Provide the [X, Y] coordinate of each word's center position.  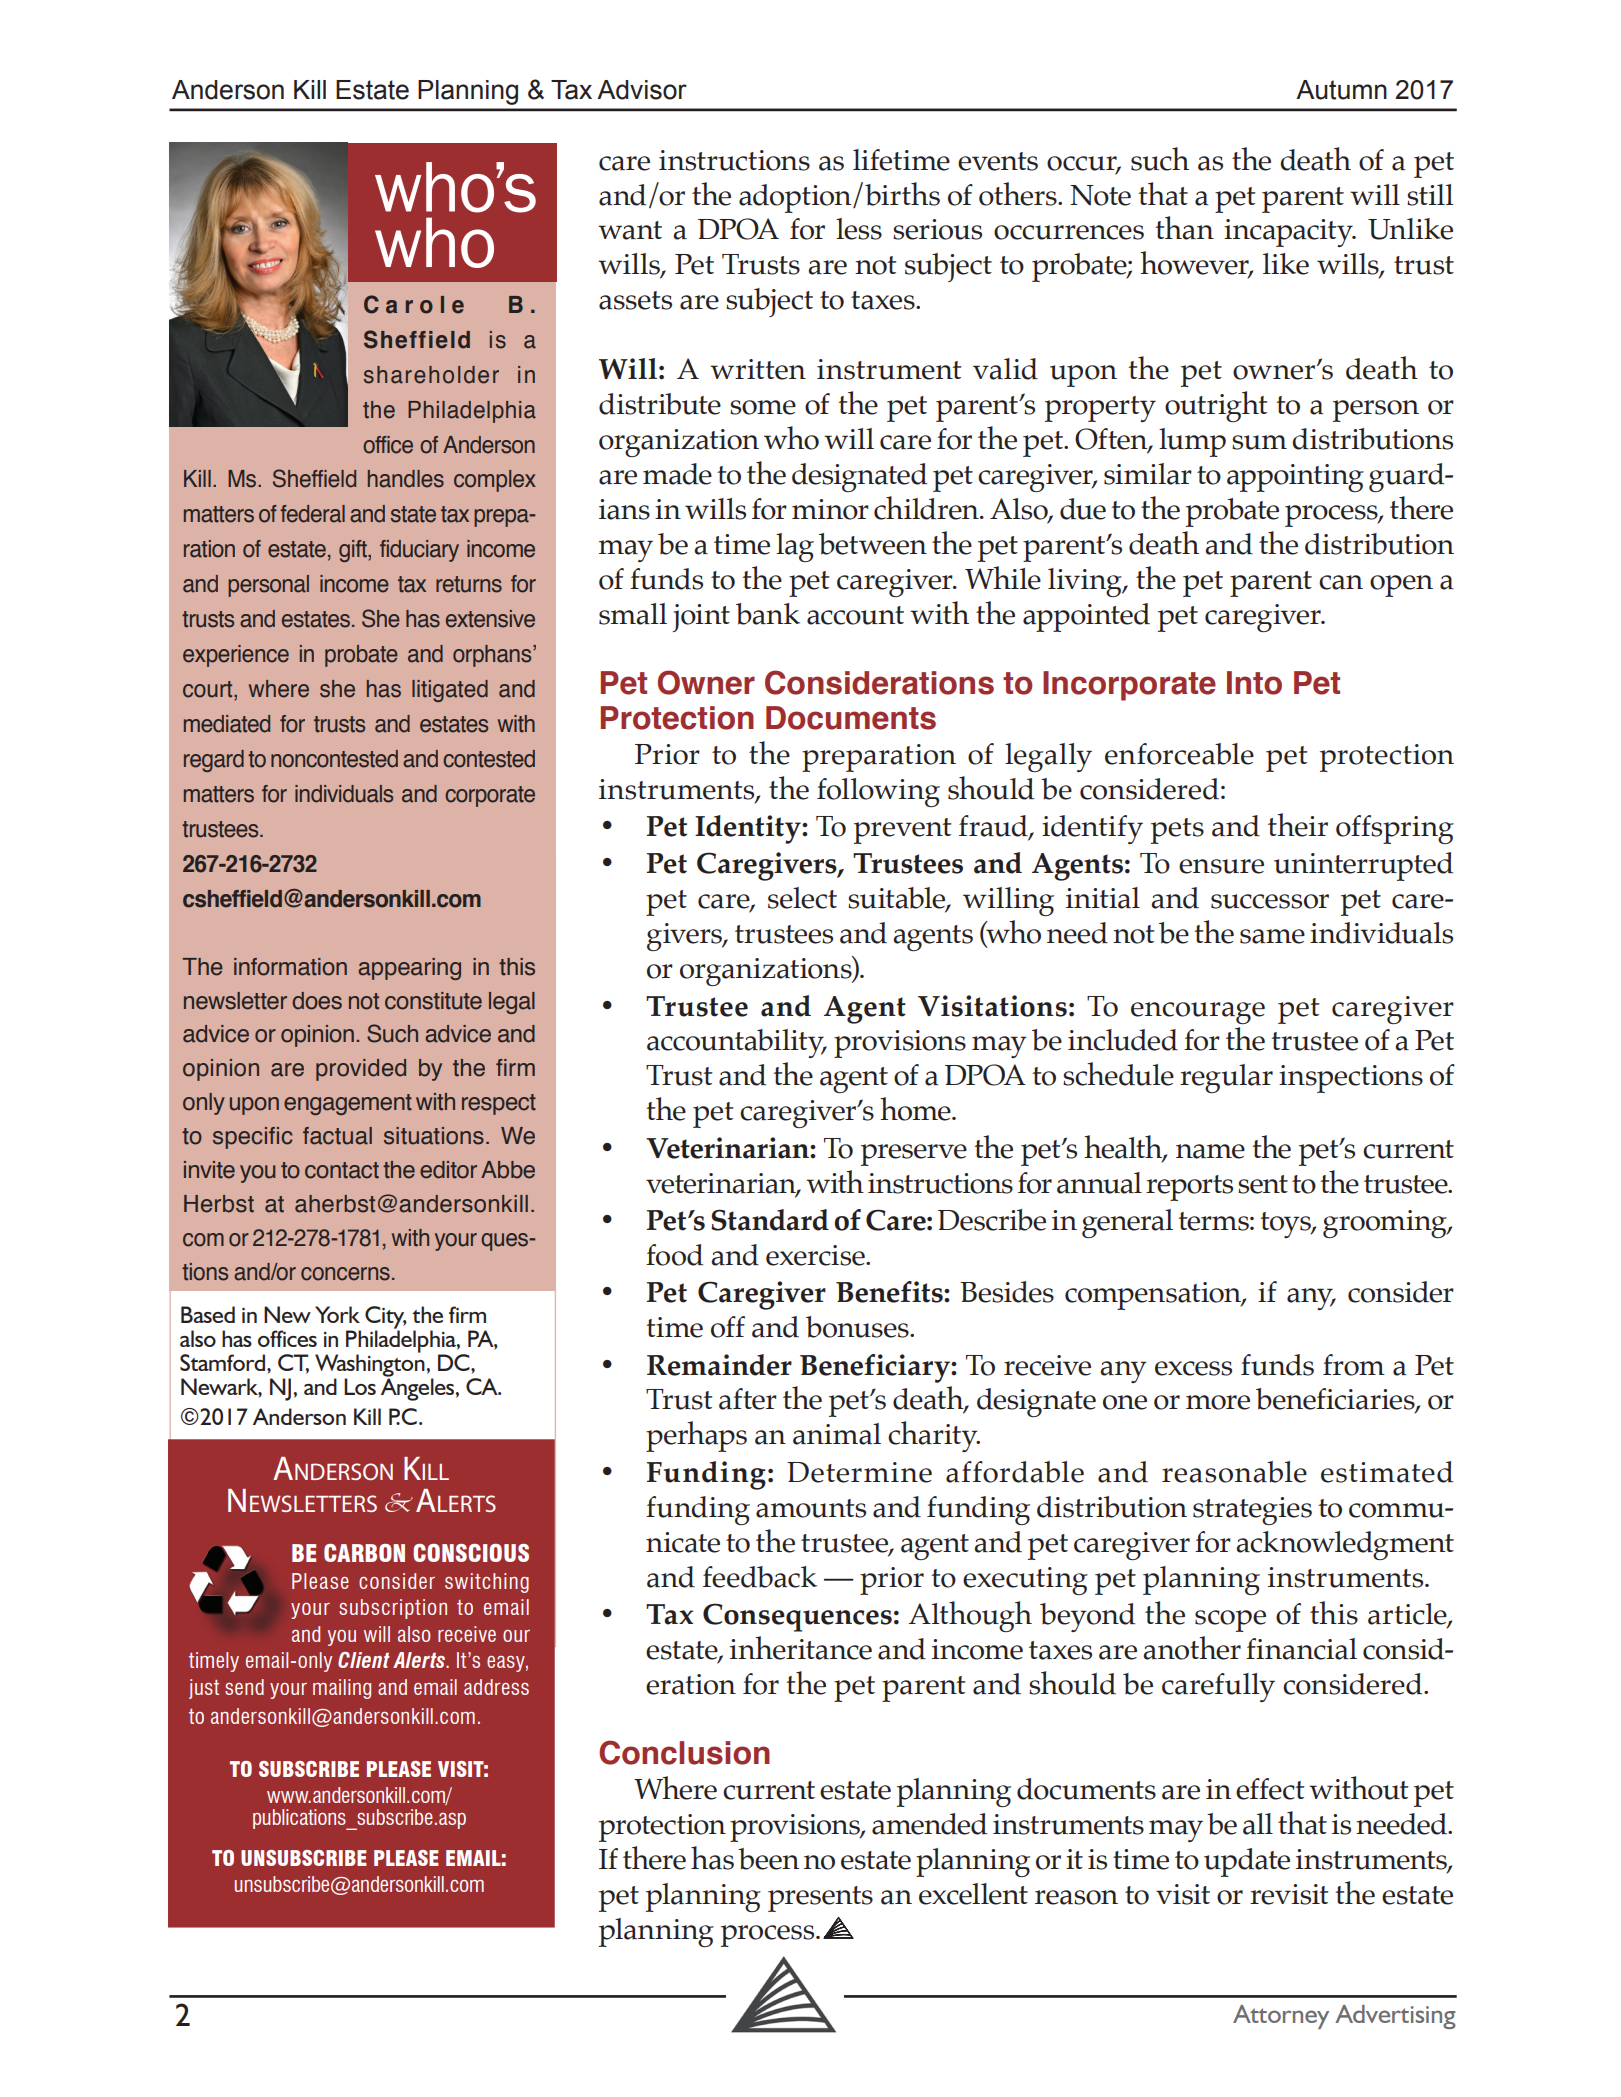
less [859, 229]
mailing [342, 1689]
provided [361, 1070]
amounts [811, 1508]
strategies [1252, 1511]
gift [354, 551]
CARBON [364, 1553]
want [630, 230]
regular [1226, 1078]
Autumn [1341, 90]
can [1341, 582]
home [916, 1109]
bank [768, 614]
